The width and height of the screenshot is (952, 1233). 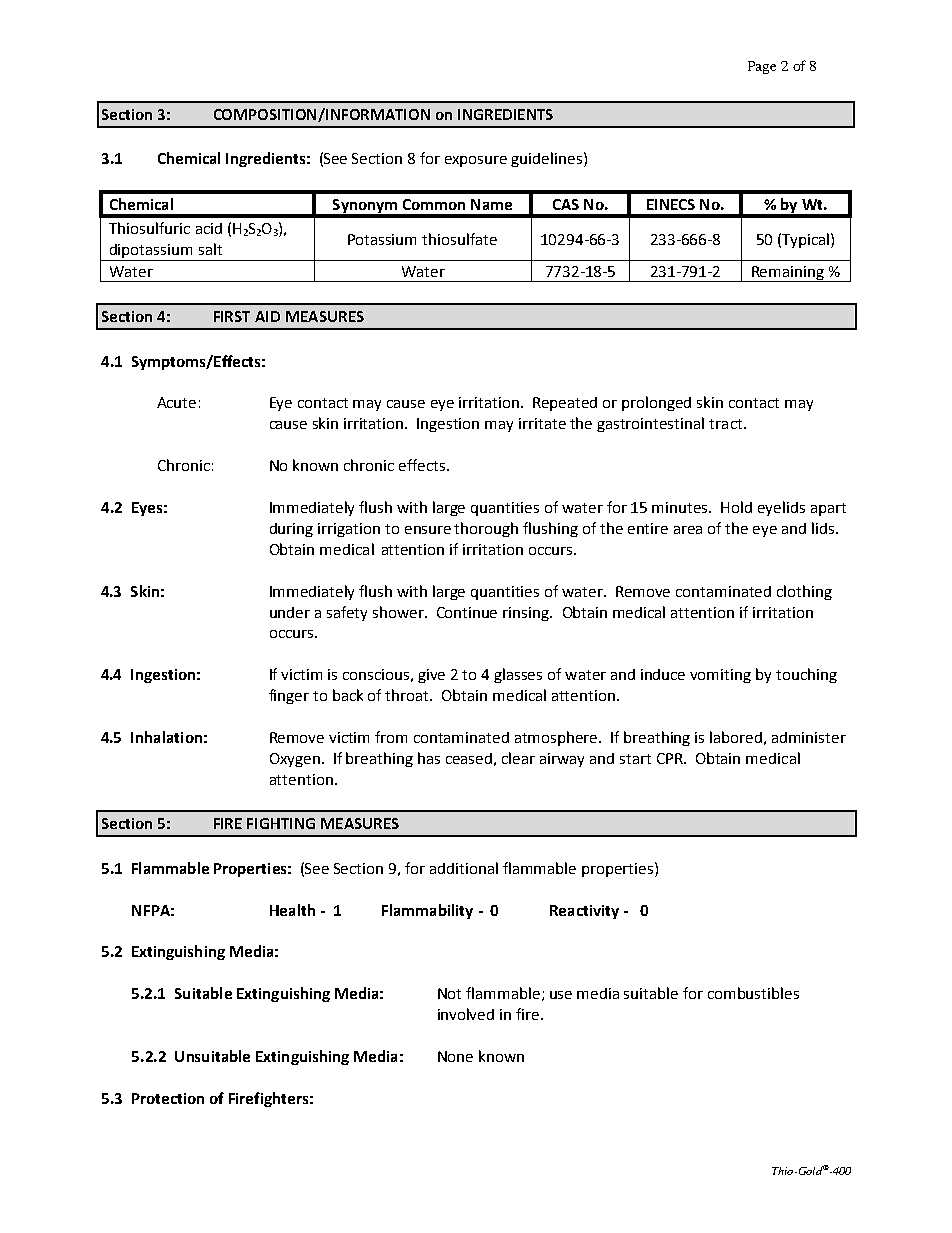 I want to click on administer, so click(x=809, y=737).
